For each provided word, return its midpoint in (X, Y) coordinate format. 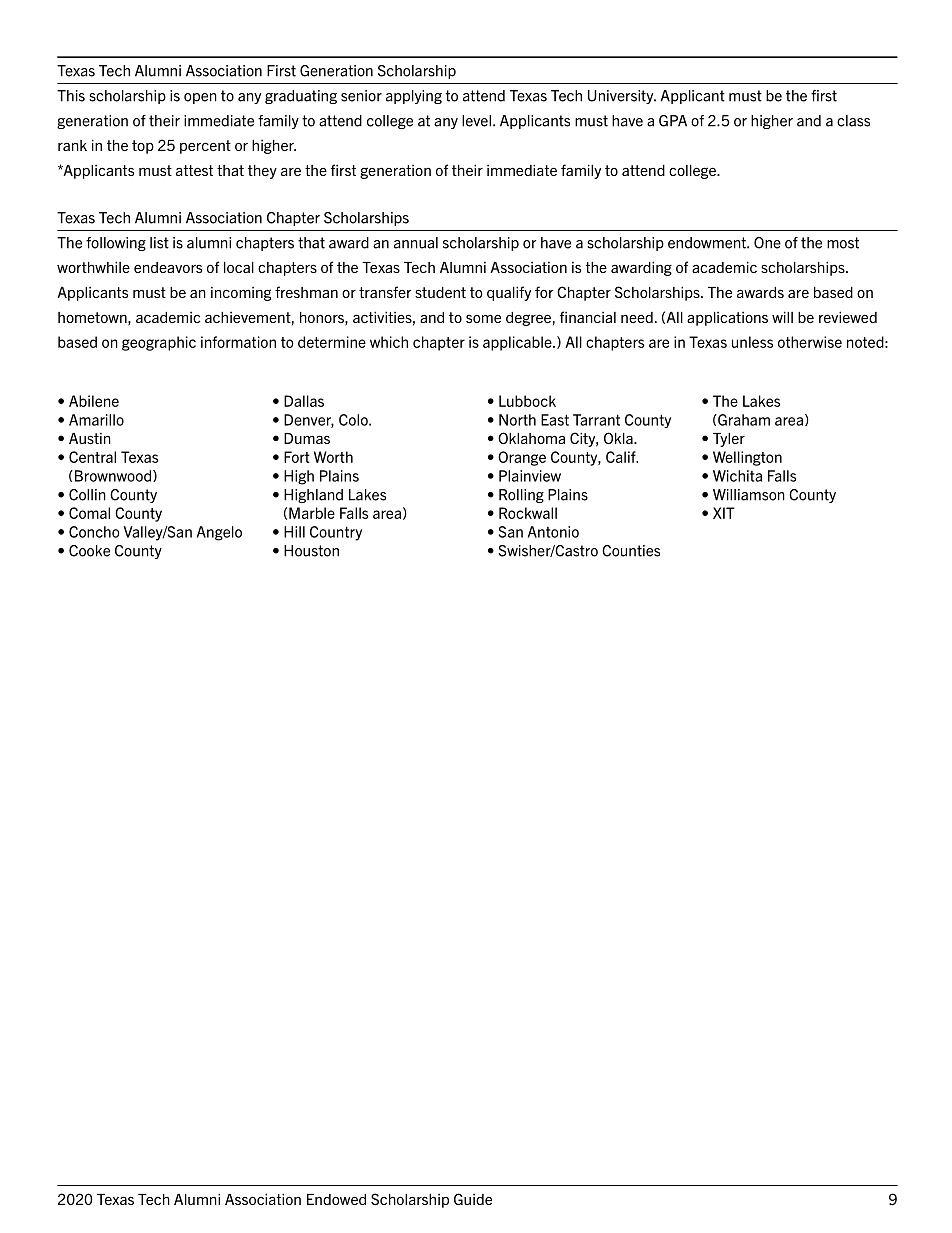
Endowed (336, 1199)
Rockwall (528, 513)
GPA (673, 121)
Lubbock (527, 401)
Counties (631, 551)
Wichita (737, 476)
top (143, 147)
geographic (159, 343)
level (476, 121)
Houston (311, 551)
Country (336, 533)
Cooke (89, 551)
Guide (473, 1199)
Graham (743, 420)
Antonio (553, 532)
